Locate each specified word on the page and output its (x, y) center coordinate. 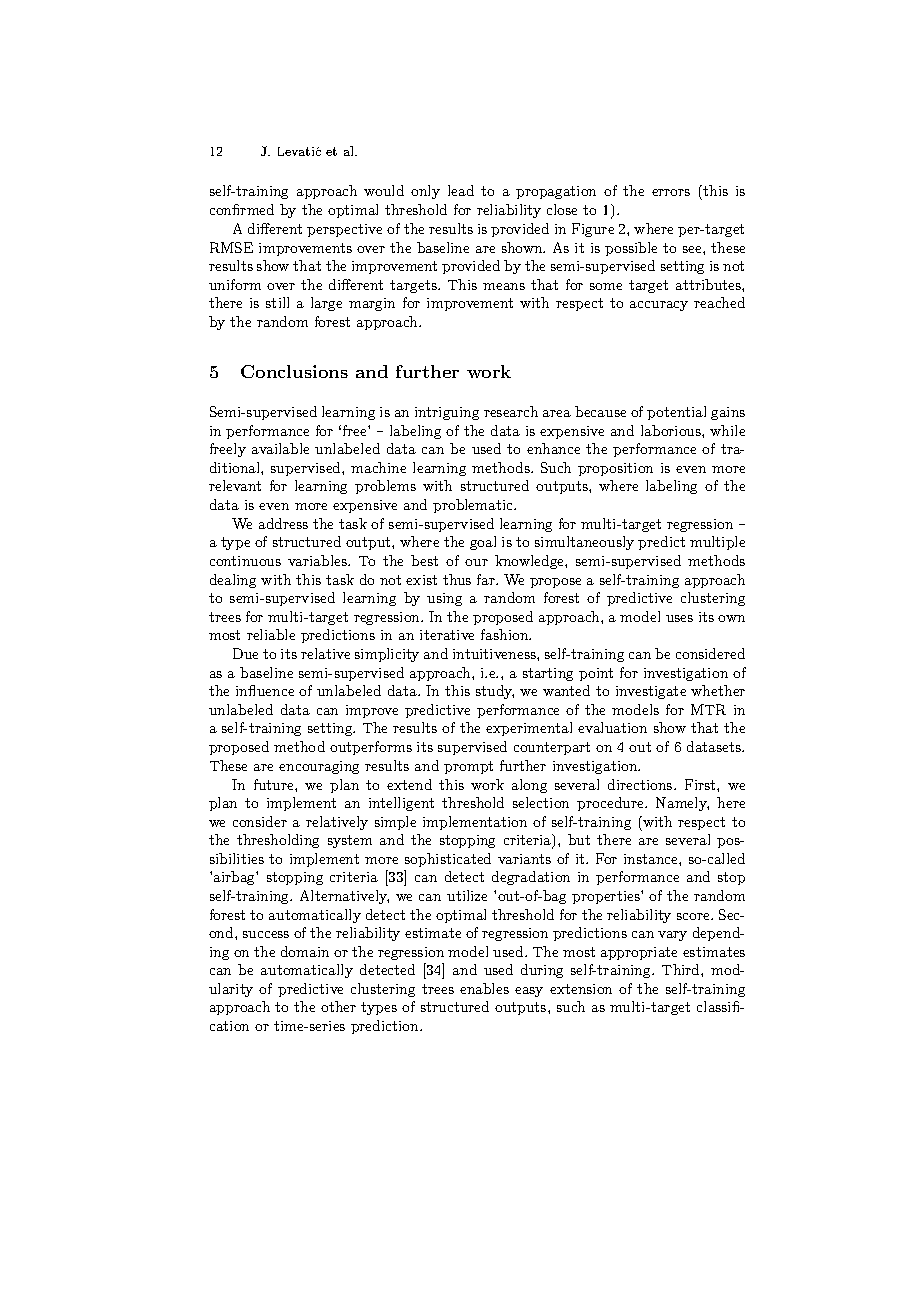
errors (671, 192)
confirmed (242, 209)
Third (682, 969)
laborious (672, 430)
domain (305, 951)
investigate (651, 692)
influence (265, 690)
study (495, 692)
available (280, 448)
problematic (474, 506)
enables (484, 988)
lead (461, 190)
